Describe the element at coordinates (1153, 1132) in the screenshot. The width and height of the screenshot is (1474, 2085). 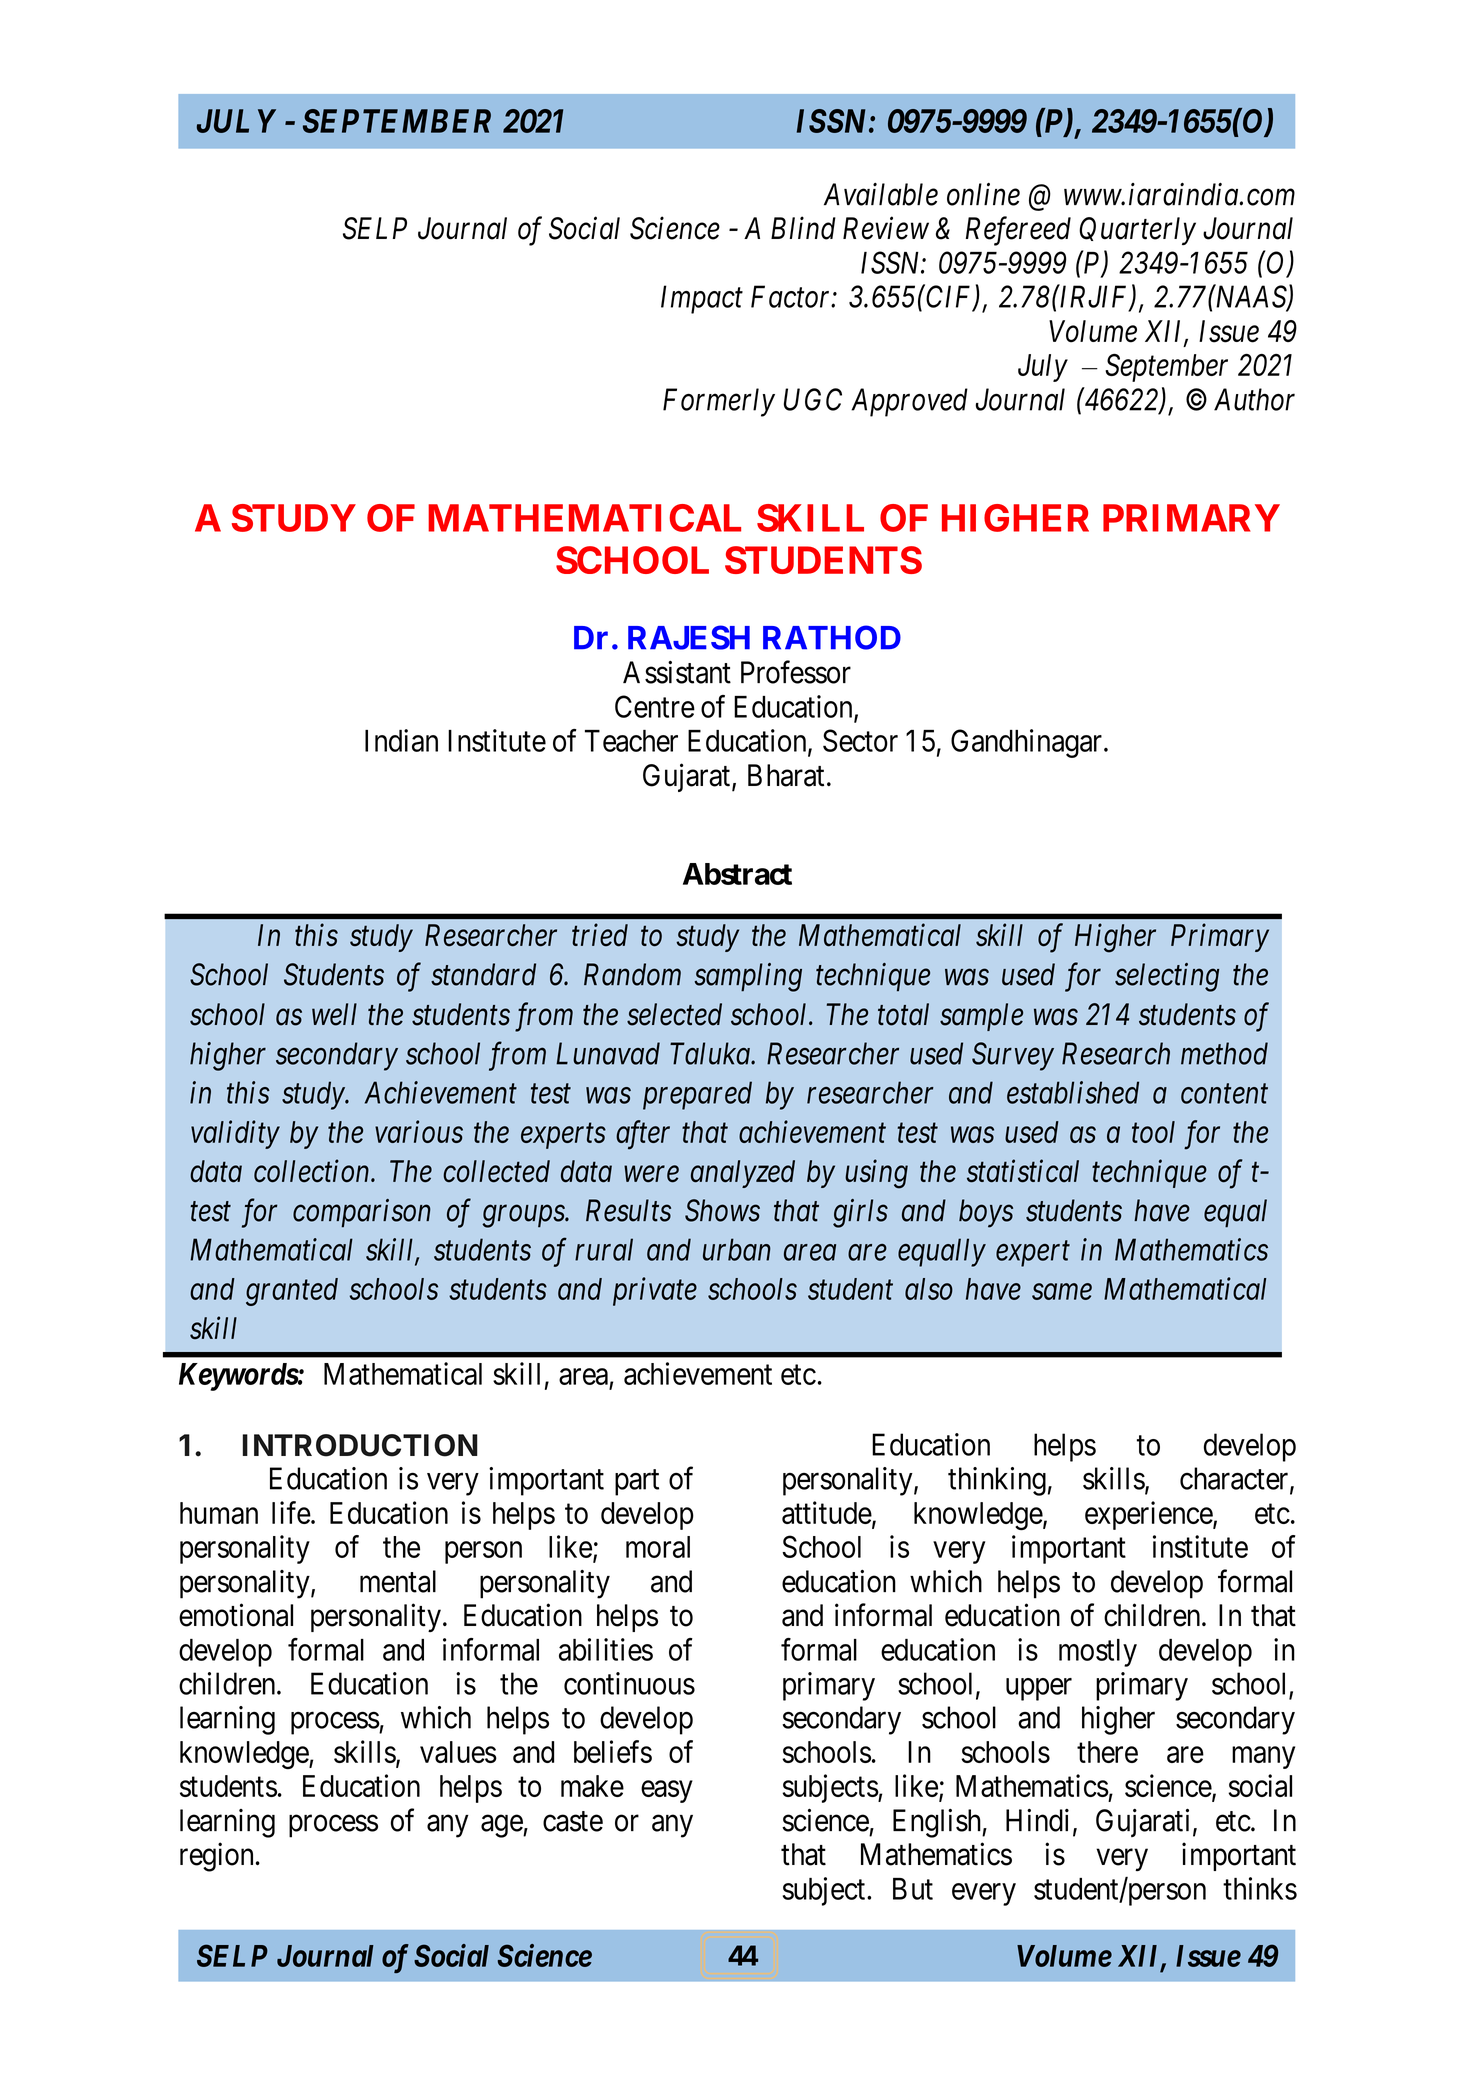
I see `tool` at that location.
